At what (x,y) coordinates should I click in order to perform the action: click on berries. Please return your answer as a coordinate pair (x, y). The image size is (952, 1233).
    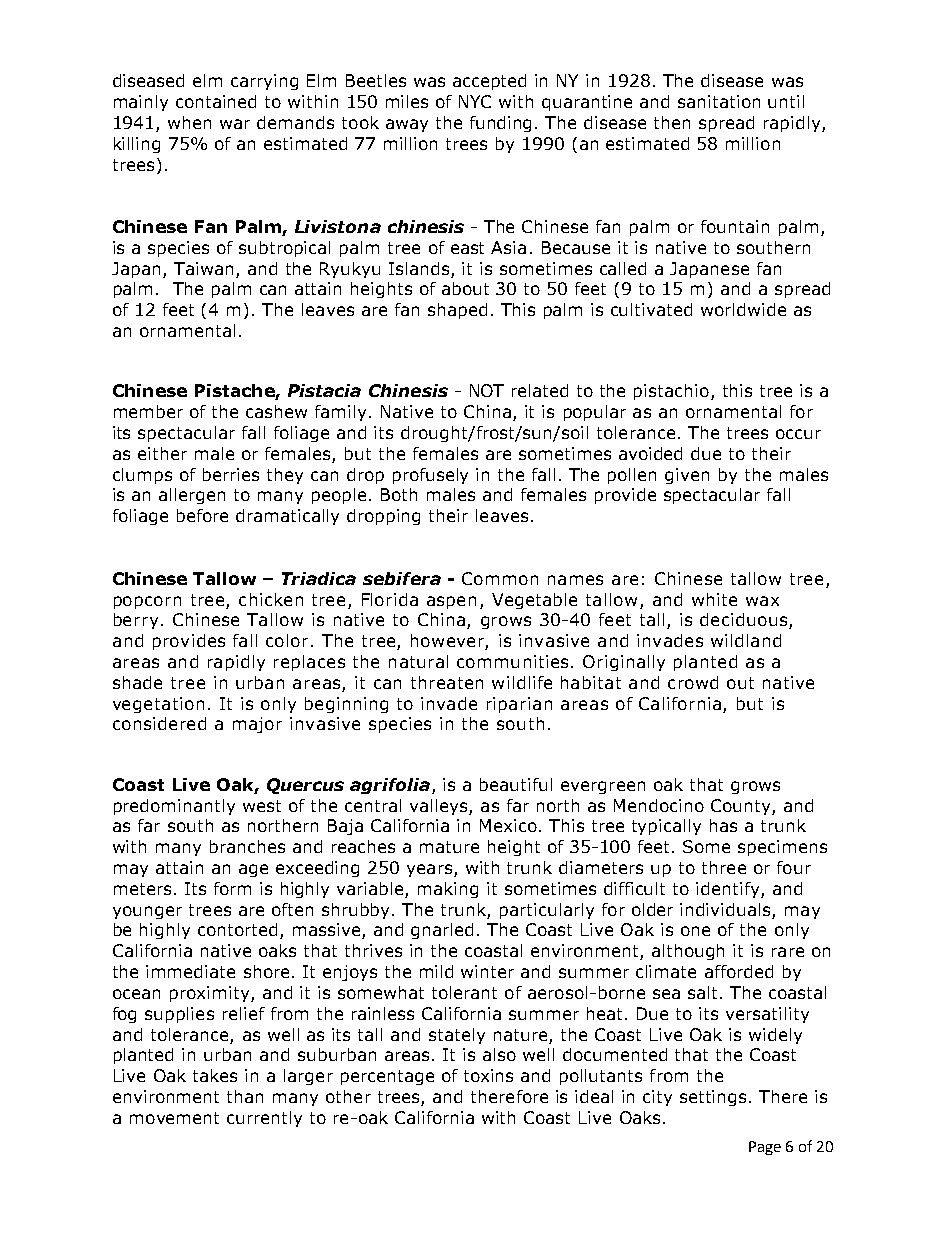
    Looking at the image, I should click on (231, 474).
